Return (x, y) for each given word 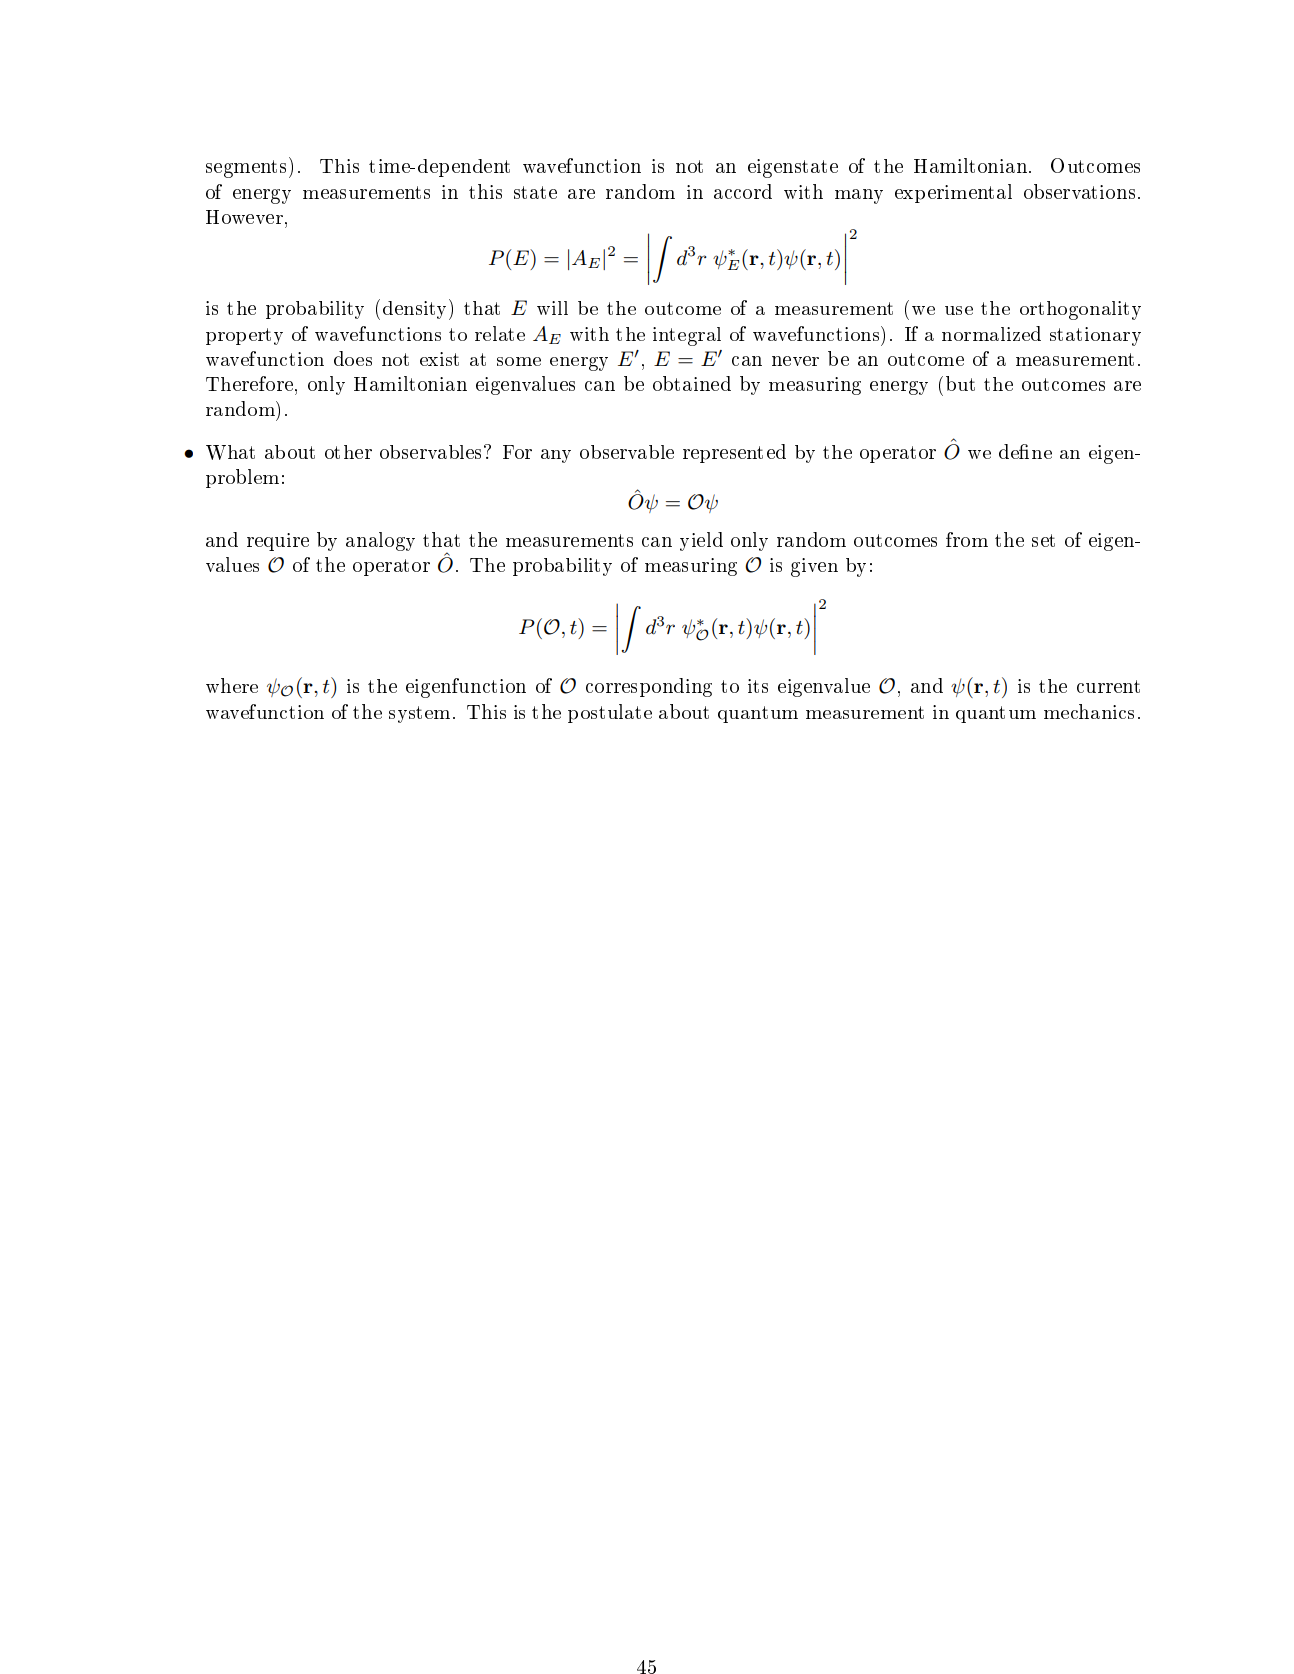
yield (701, 541)
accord (743, 191)
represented (734, 453)
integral (687, 336)
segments (246, 169)
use (959, 310)
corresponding (649, 687)
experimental (953, 193)
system (419, 714)
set (1043, 540)
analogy (380, 541)
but (960, 383)
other (348, 452)
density (416, 309)
